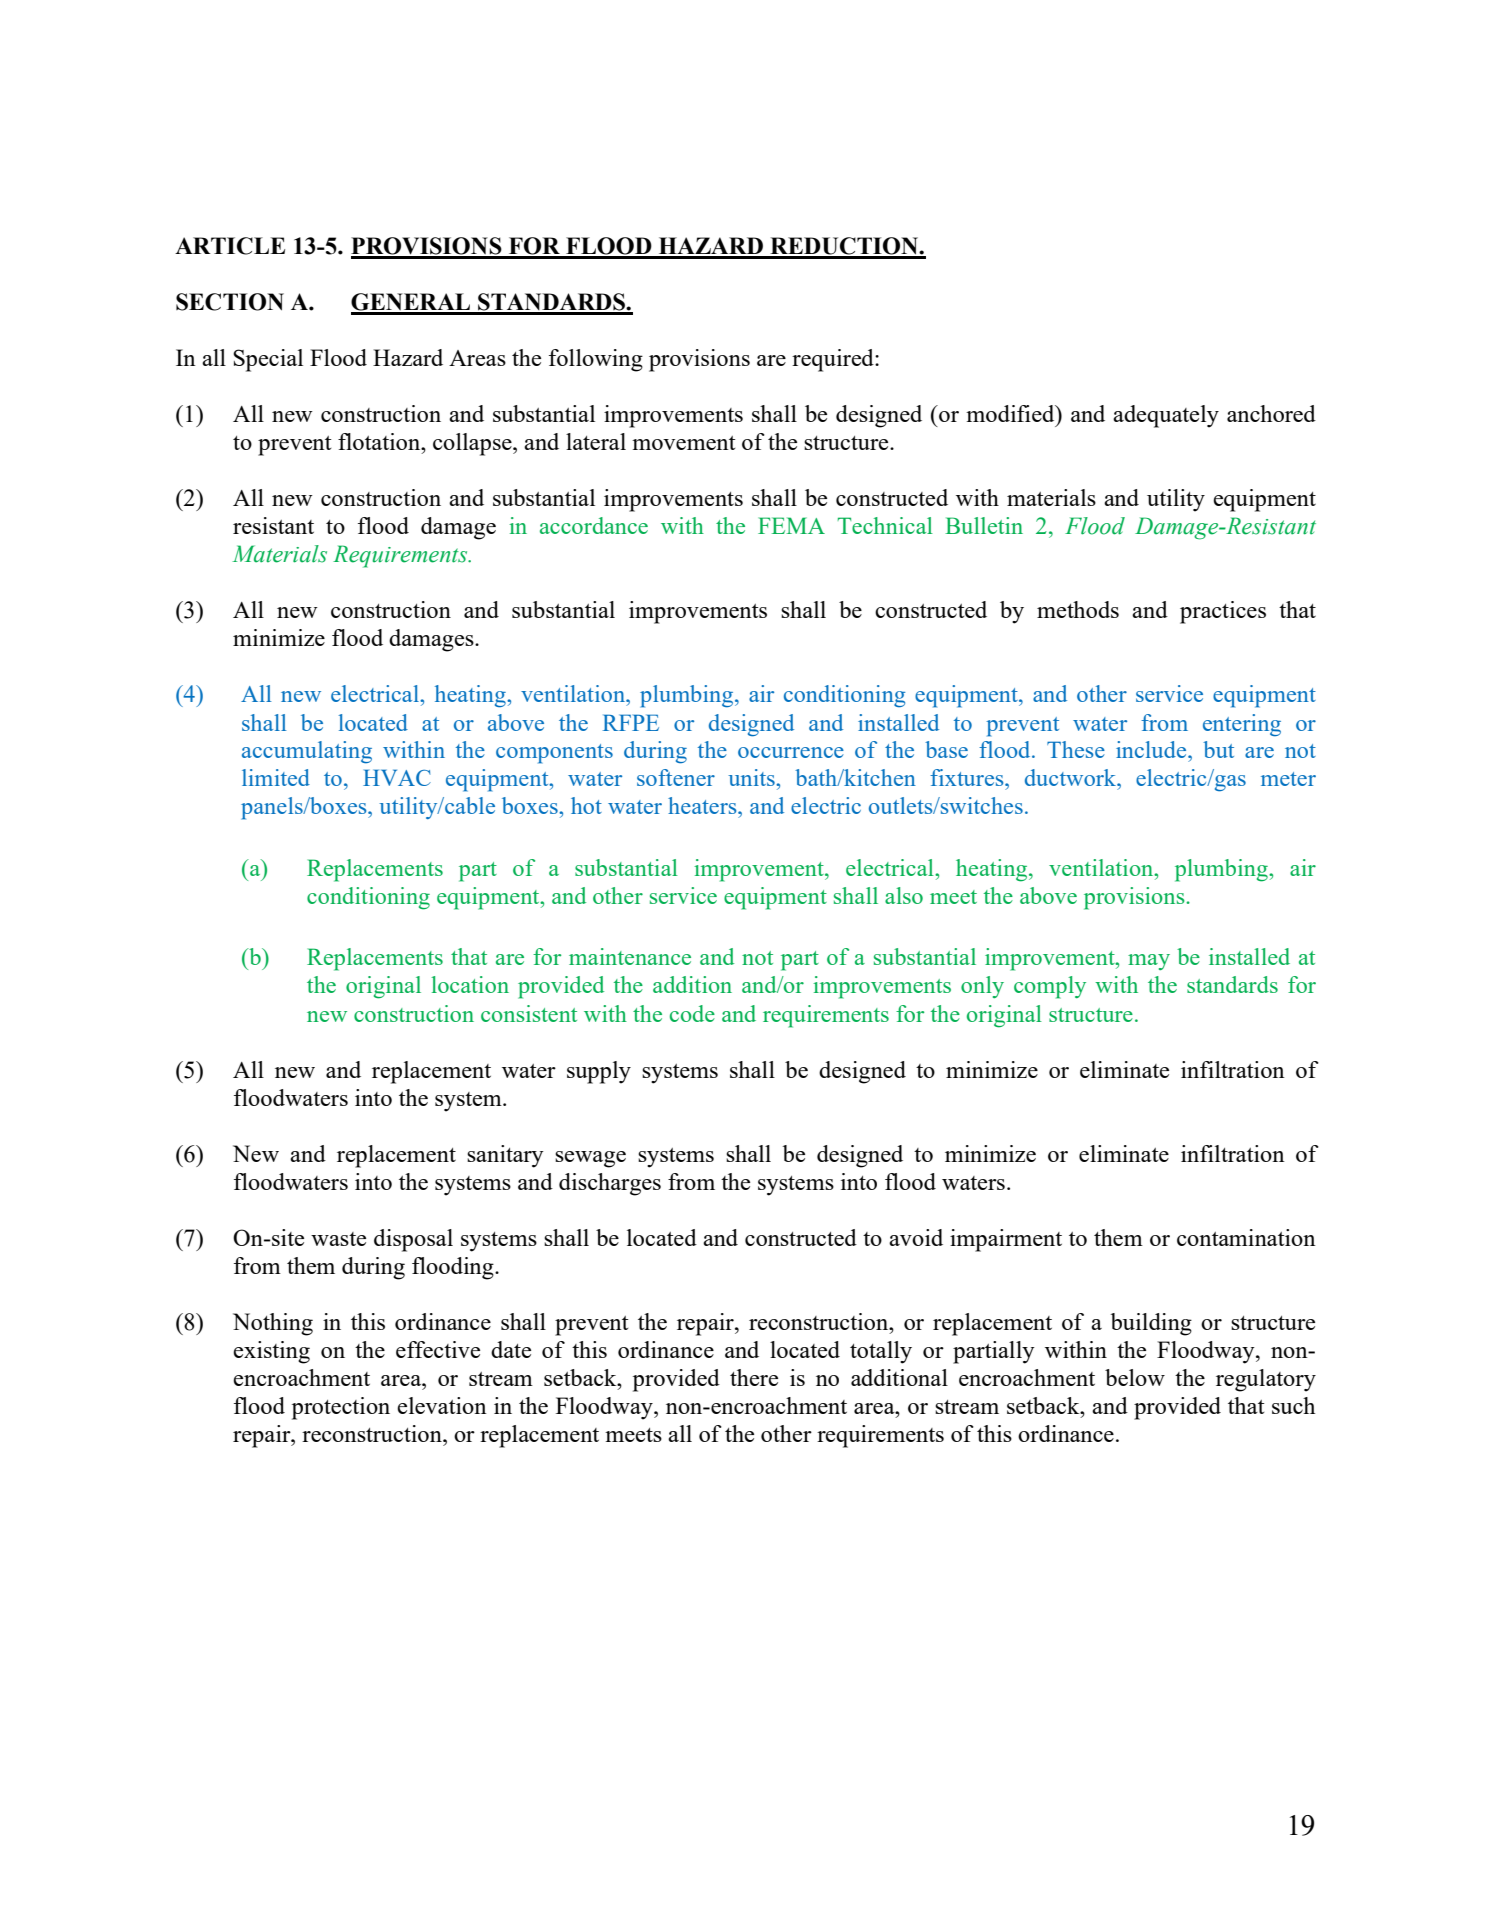 The height and width of the image is (1929, 1491). Describe the element at coordinates (341, 1408) in the image. I see `protection` at that location.
